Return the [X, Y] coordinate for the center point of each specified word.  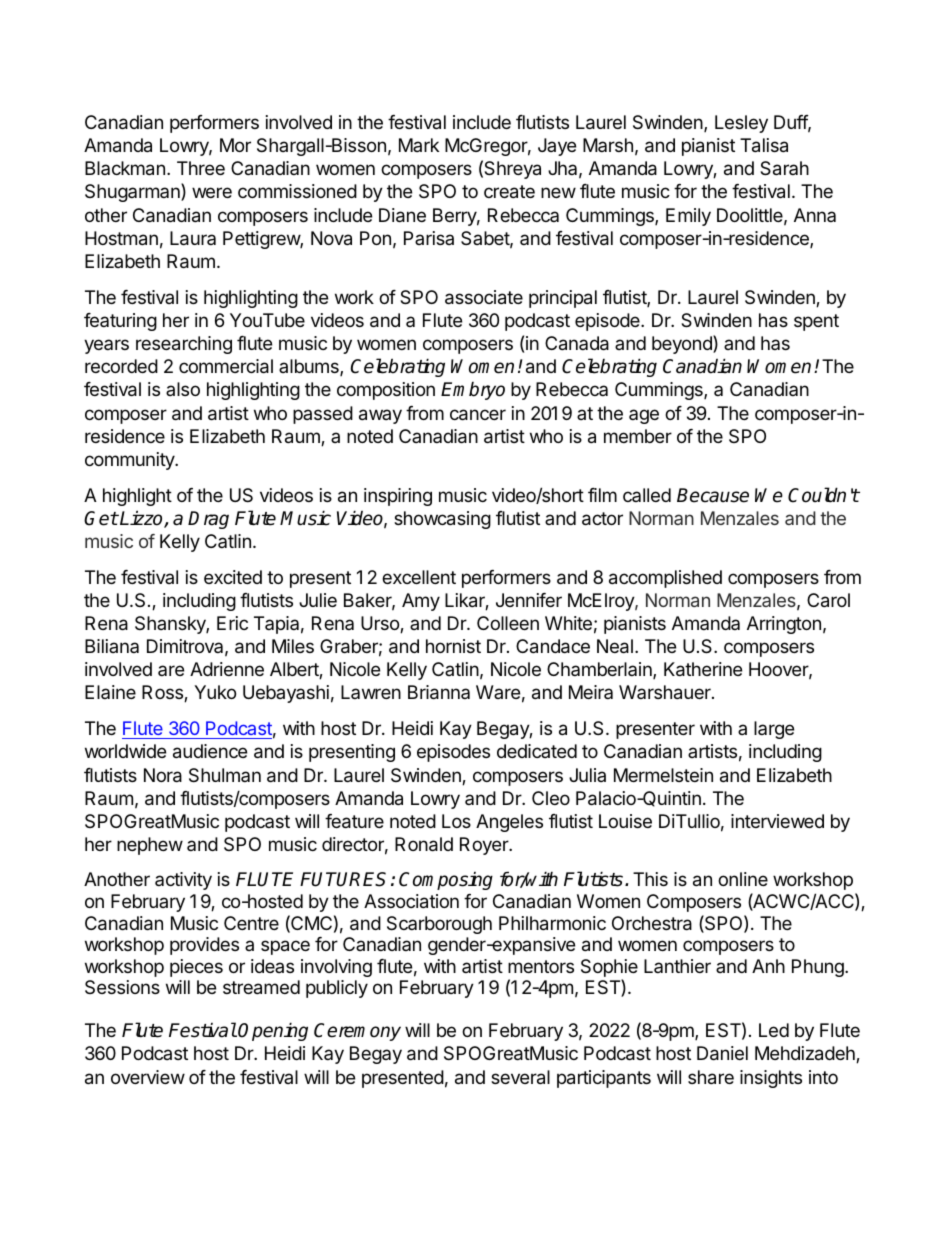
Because [713, 495]
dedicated [537, 751]
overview [148, 1077]
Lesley [741, 124]
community [131, 461]
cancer [478, 415]
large [774, 730]
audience [210, 751]
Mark [419, 145]
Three [201, 168]
